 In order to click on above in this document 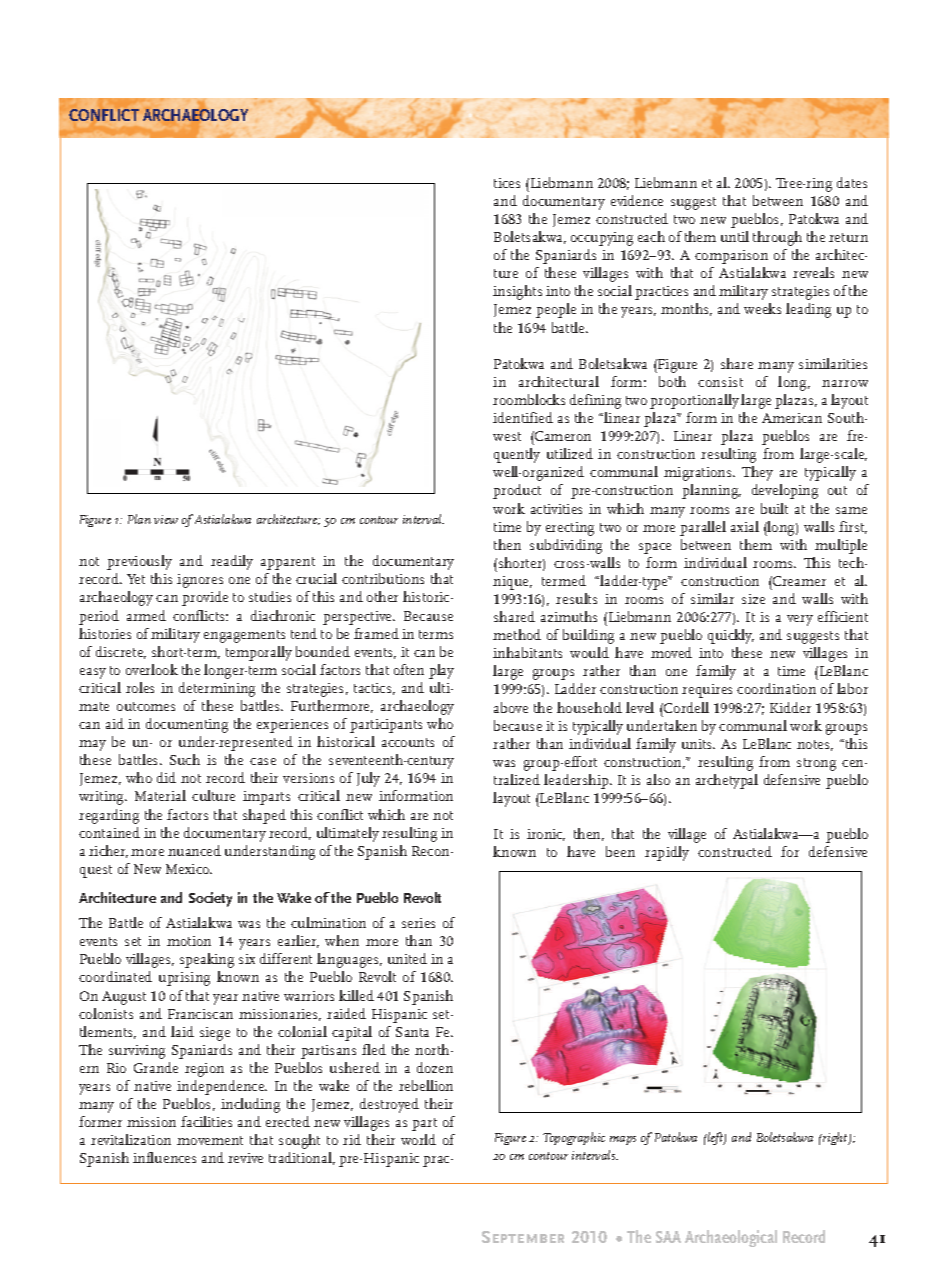, I will do `click(511, 707)`.
